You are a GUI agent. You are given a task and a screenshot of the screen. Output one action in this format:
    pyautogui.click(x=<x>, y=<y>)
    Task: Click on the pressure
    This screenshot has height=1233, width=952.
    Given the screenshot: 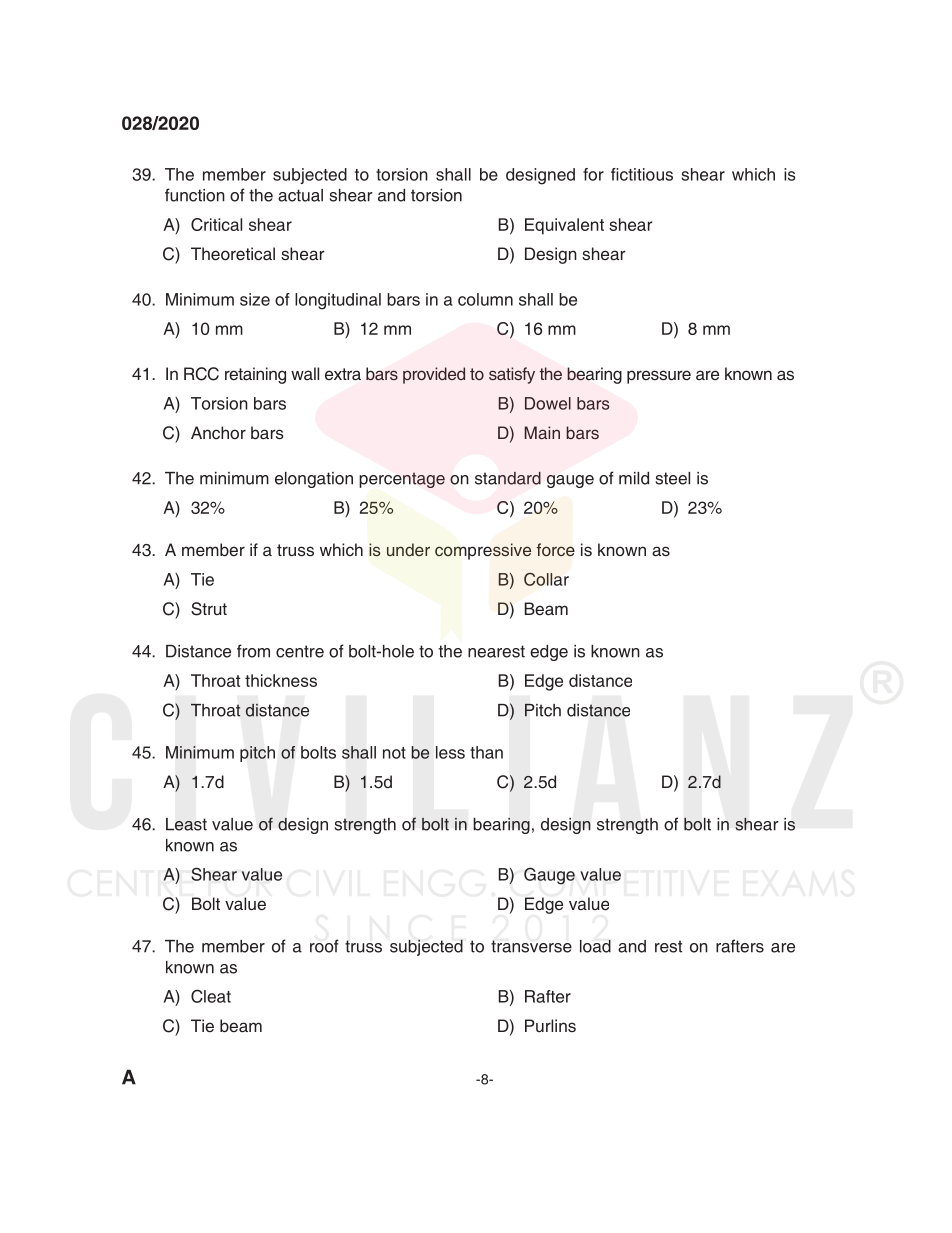 What is the action you would take?
    pyautogui.click(x=659, y=377)
